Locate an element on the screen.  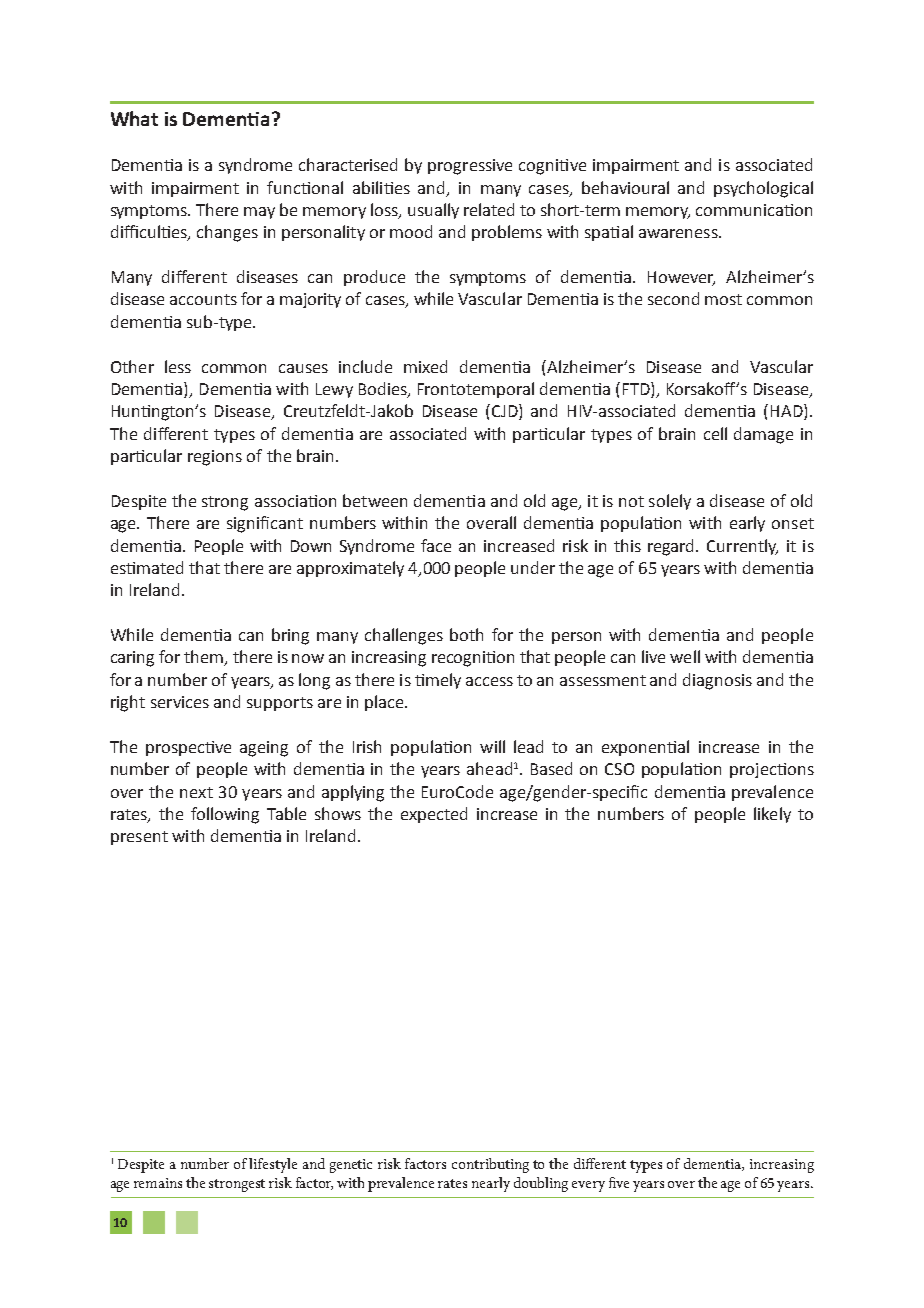
What is located at coordinates (134, 118).
